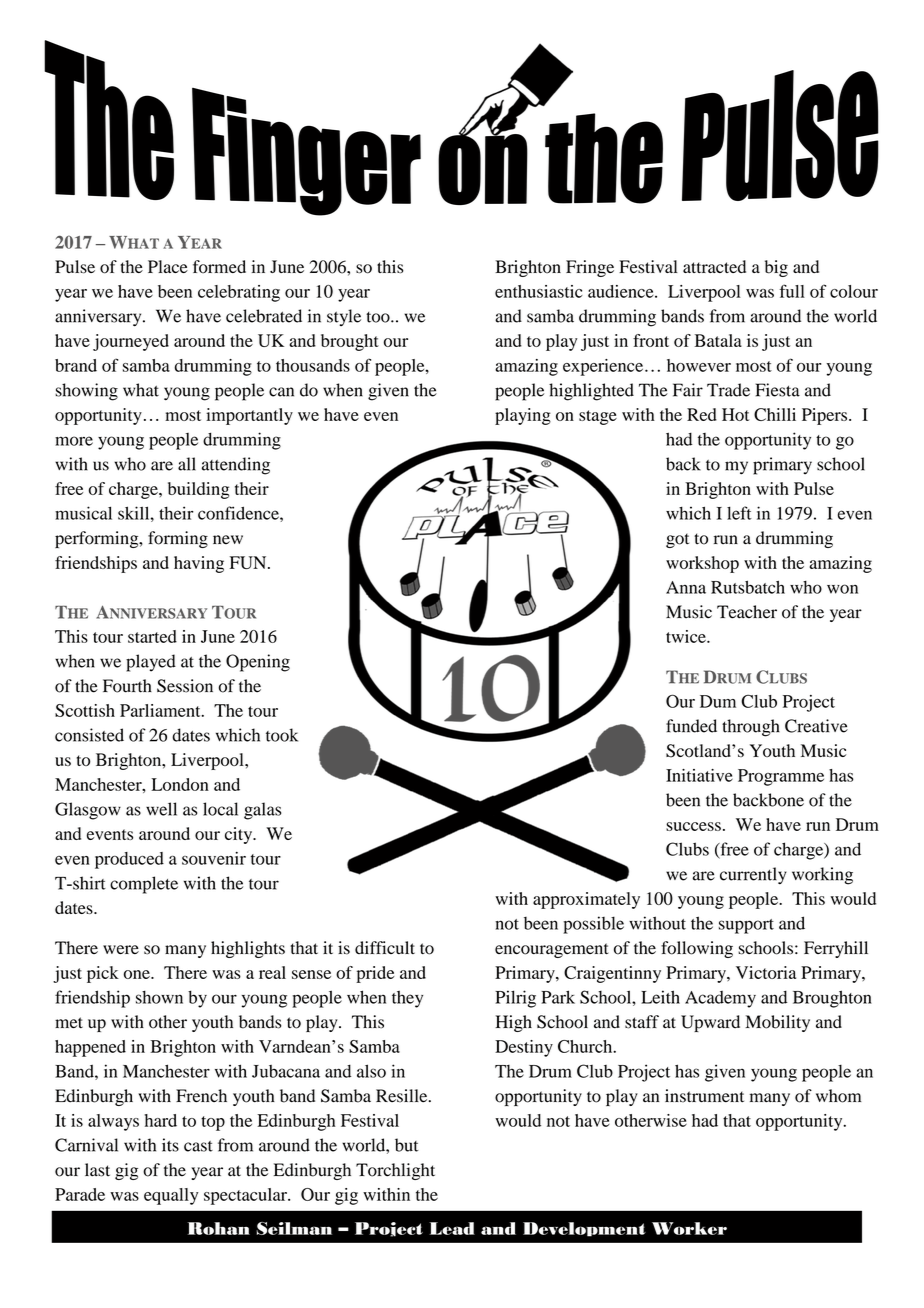 The height and width of the image is (1308, 924). Describe the element at coordinates (282, 735) in the image. I see `took` at that location.
